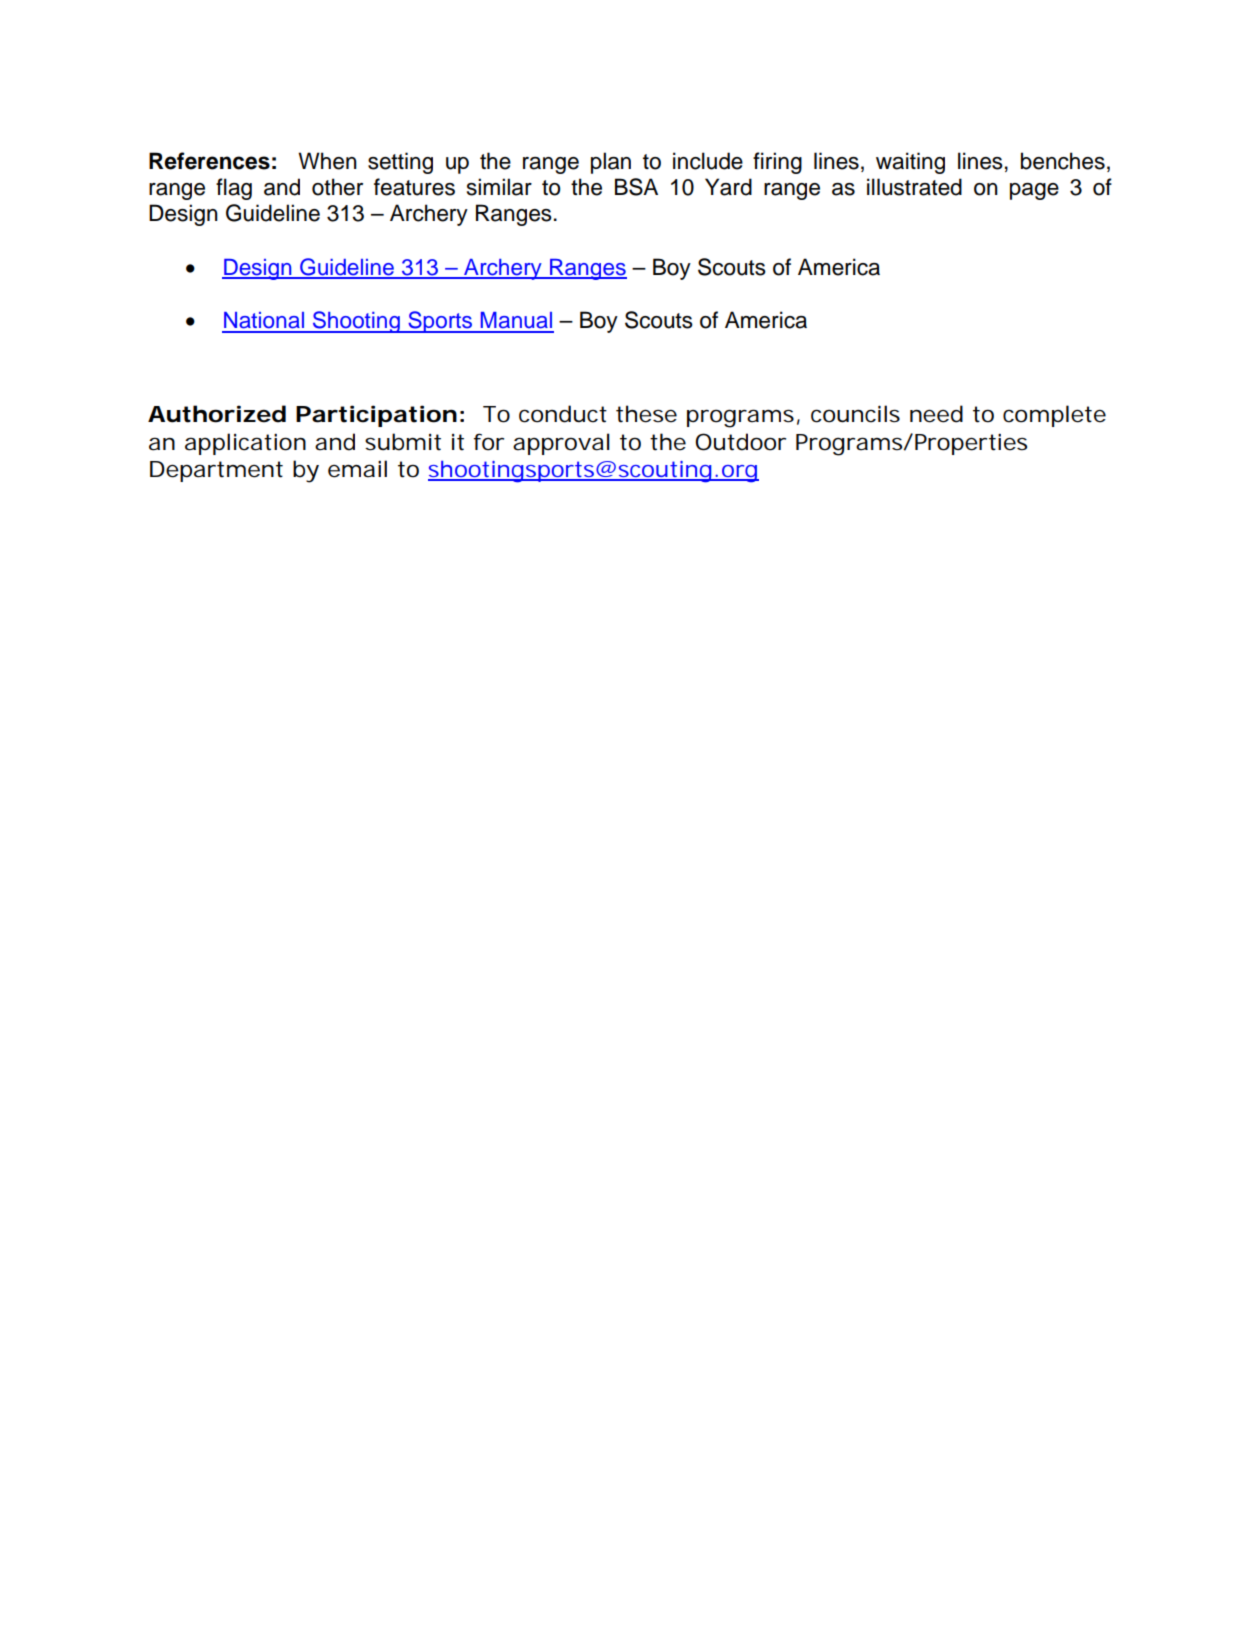 The height and width of the page is (1630, 1260). Describe the element at coordinates (611, 163) in the page. I see `plan` at that location.
